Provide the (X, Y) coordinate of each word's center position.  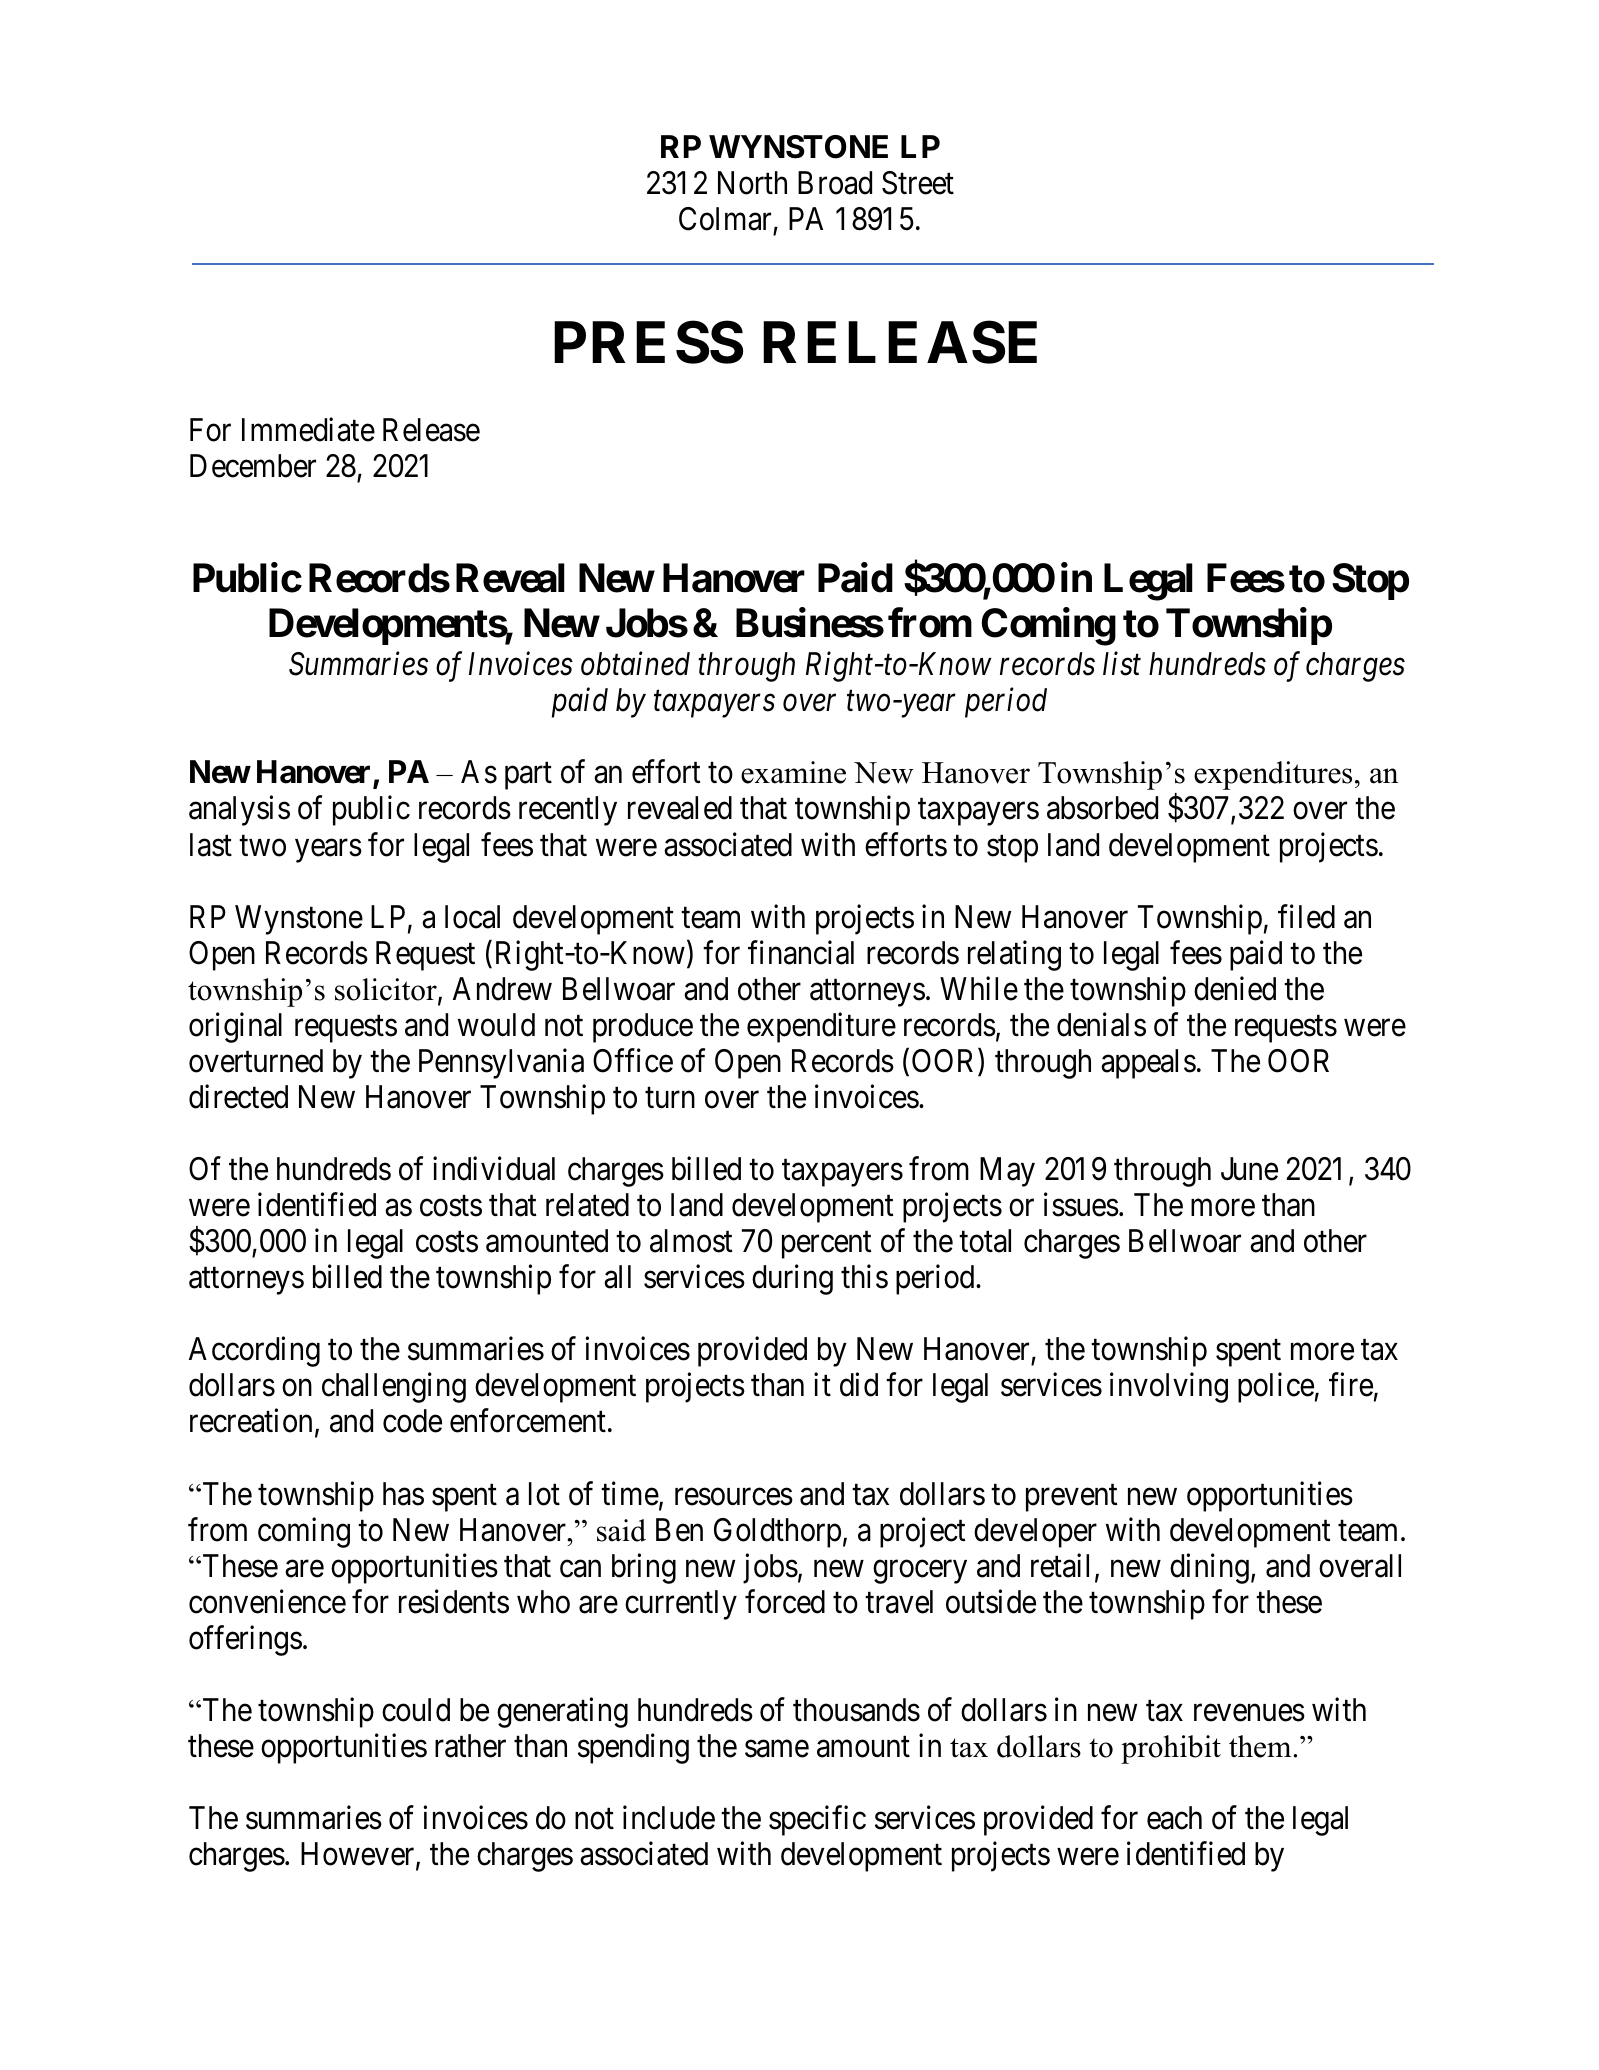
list (1122, 664)
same (777, 1749)
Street (918, 183)
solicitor (387, 990)
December (253, 466)
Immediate (308, 429)
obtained (635, 664)
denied (1235, 988)
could (416, 1710)
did (859, 1385)
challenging (394, 1388)
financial (801, 952)
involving (1169, 1388)
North (752, 183)
